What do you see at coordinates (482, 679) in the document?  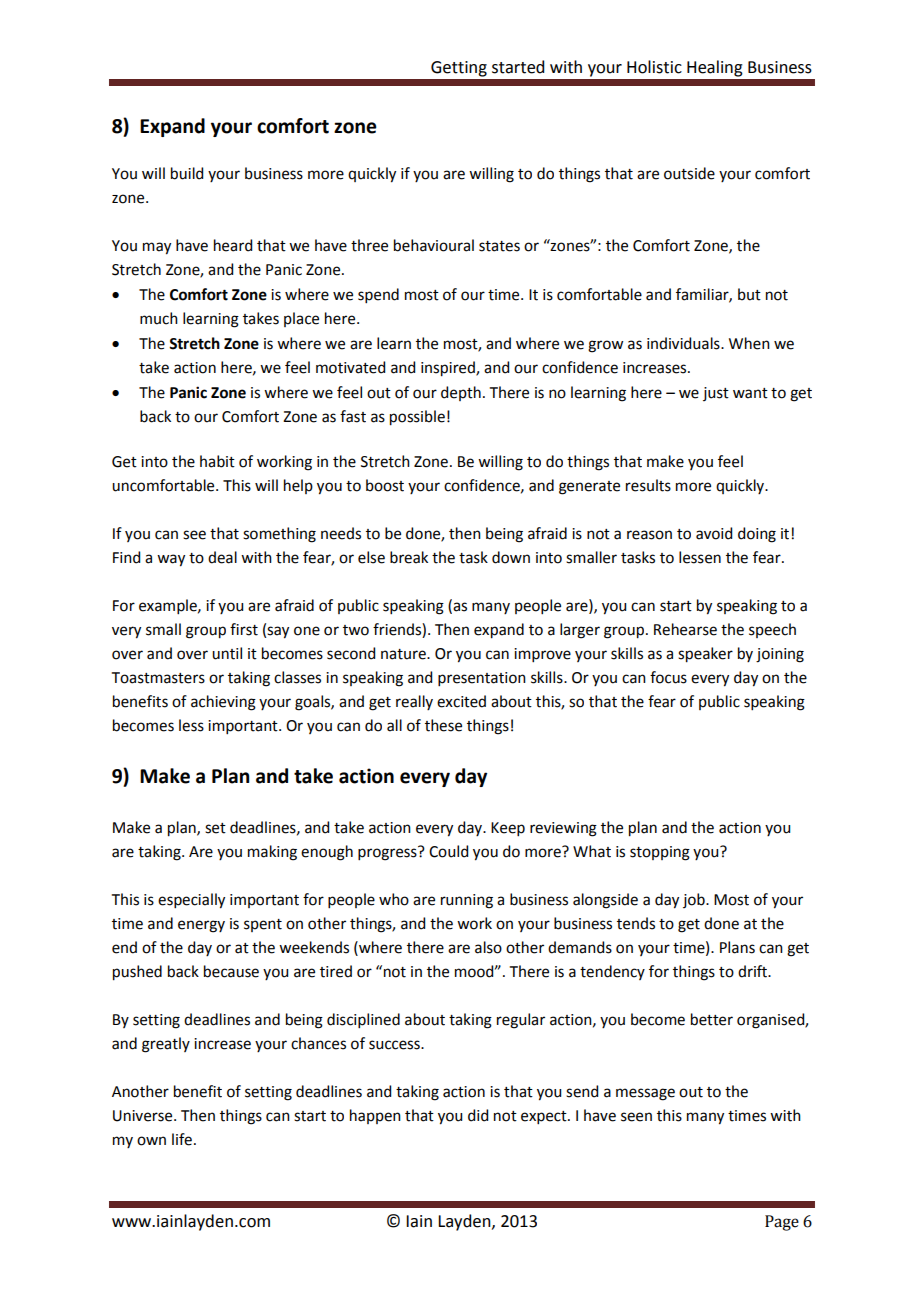 I see `presentation` at bounding box center [482, 679].
